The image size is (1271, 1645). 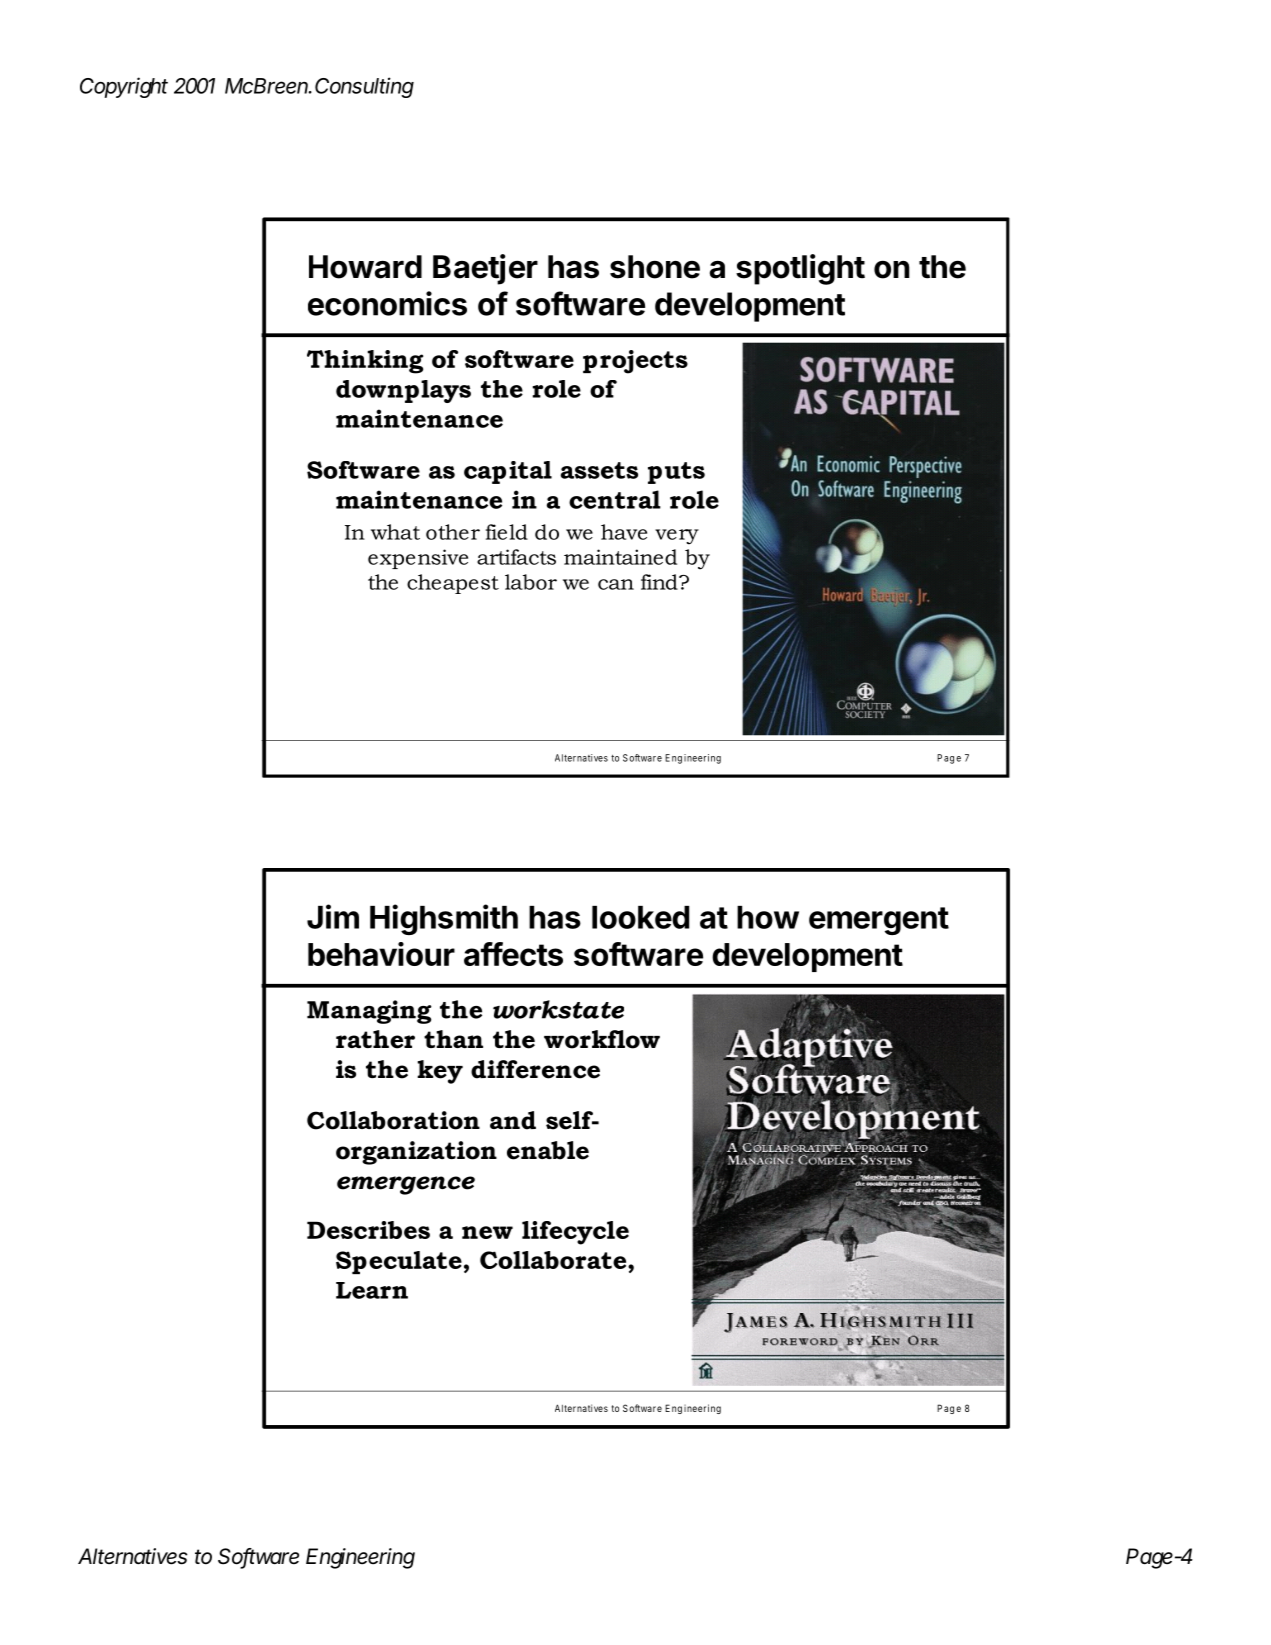 What do you see at coordinates (453, 1039) in the document?
I see `than` at bounding box center [453, 1039].
